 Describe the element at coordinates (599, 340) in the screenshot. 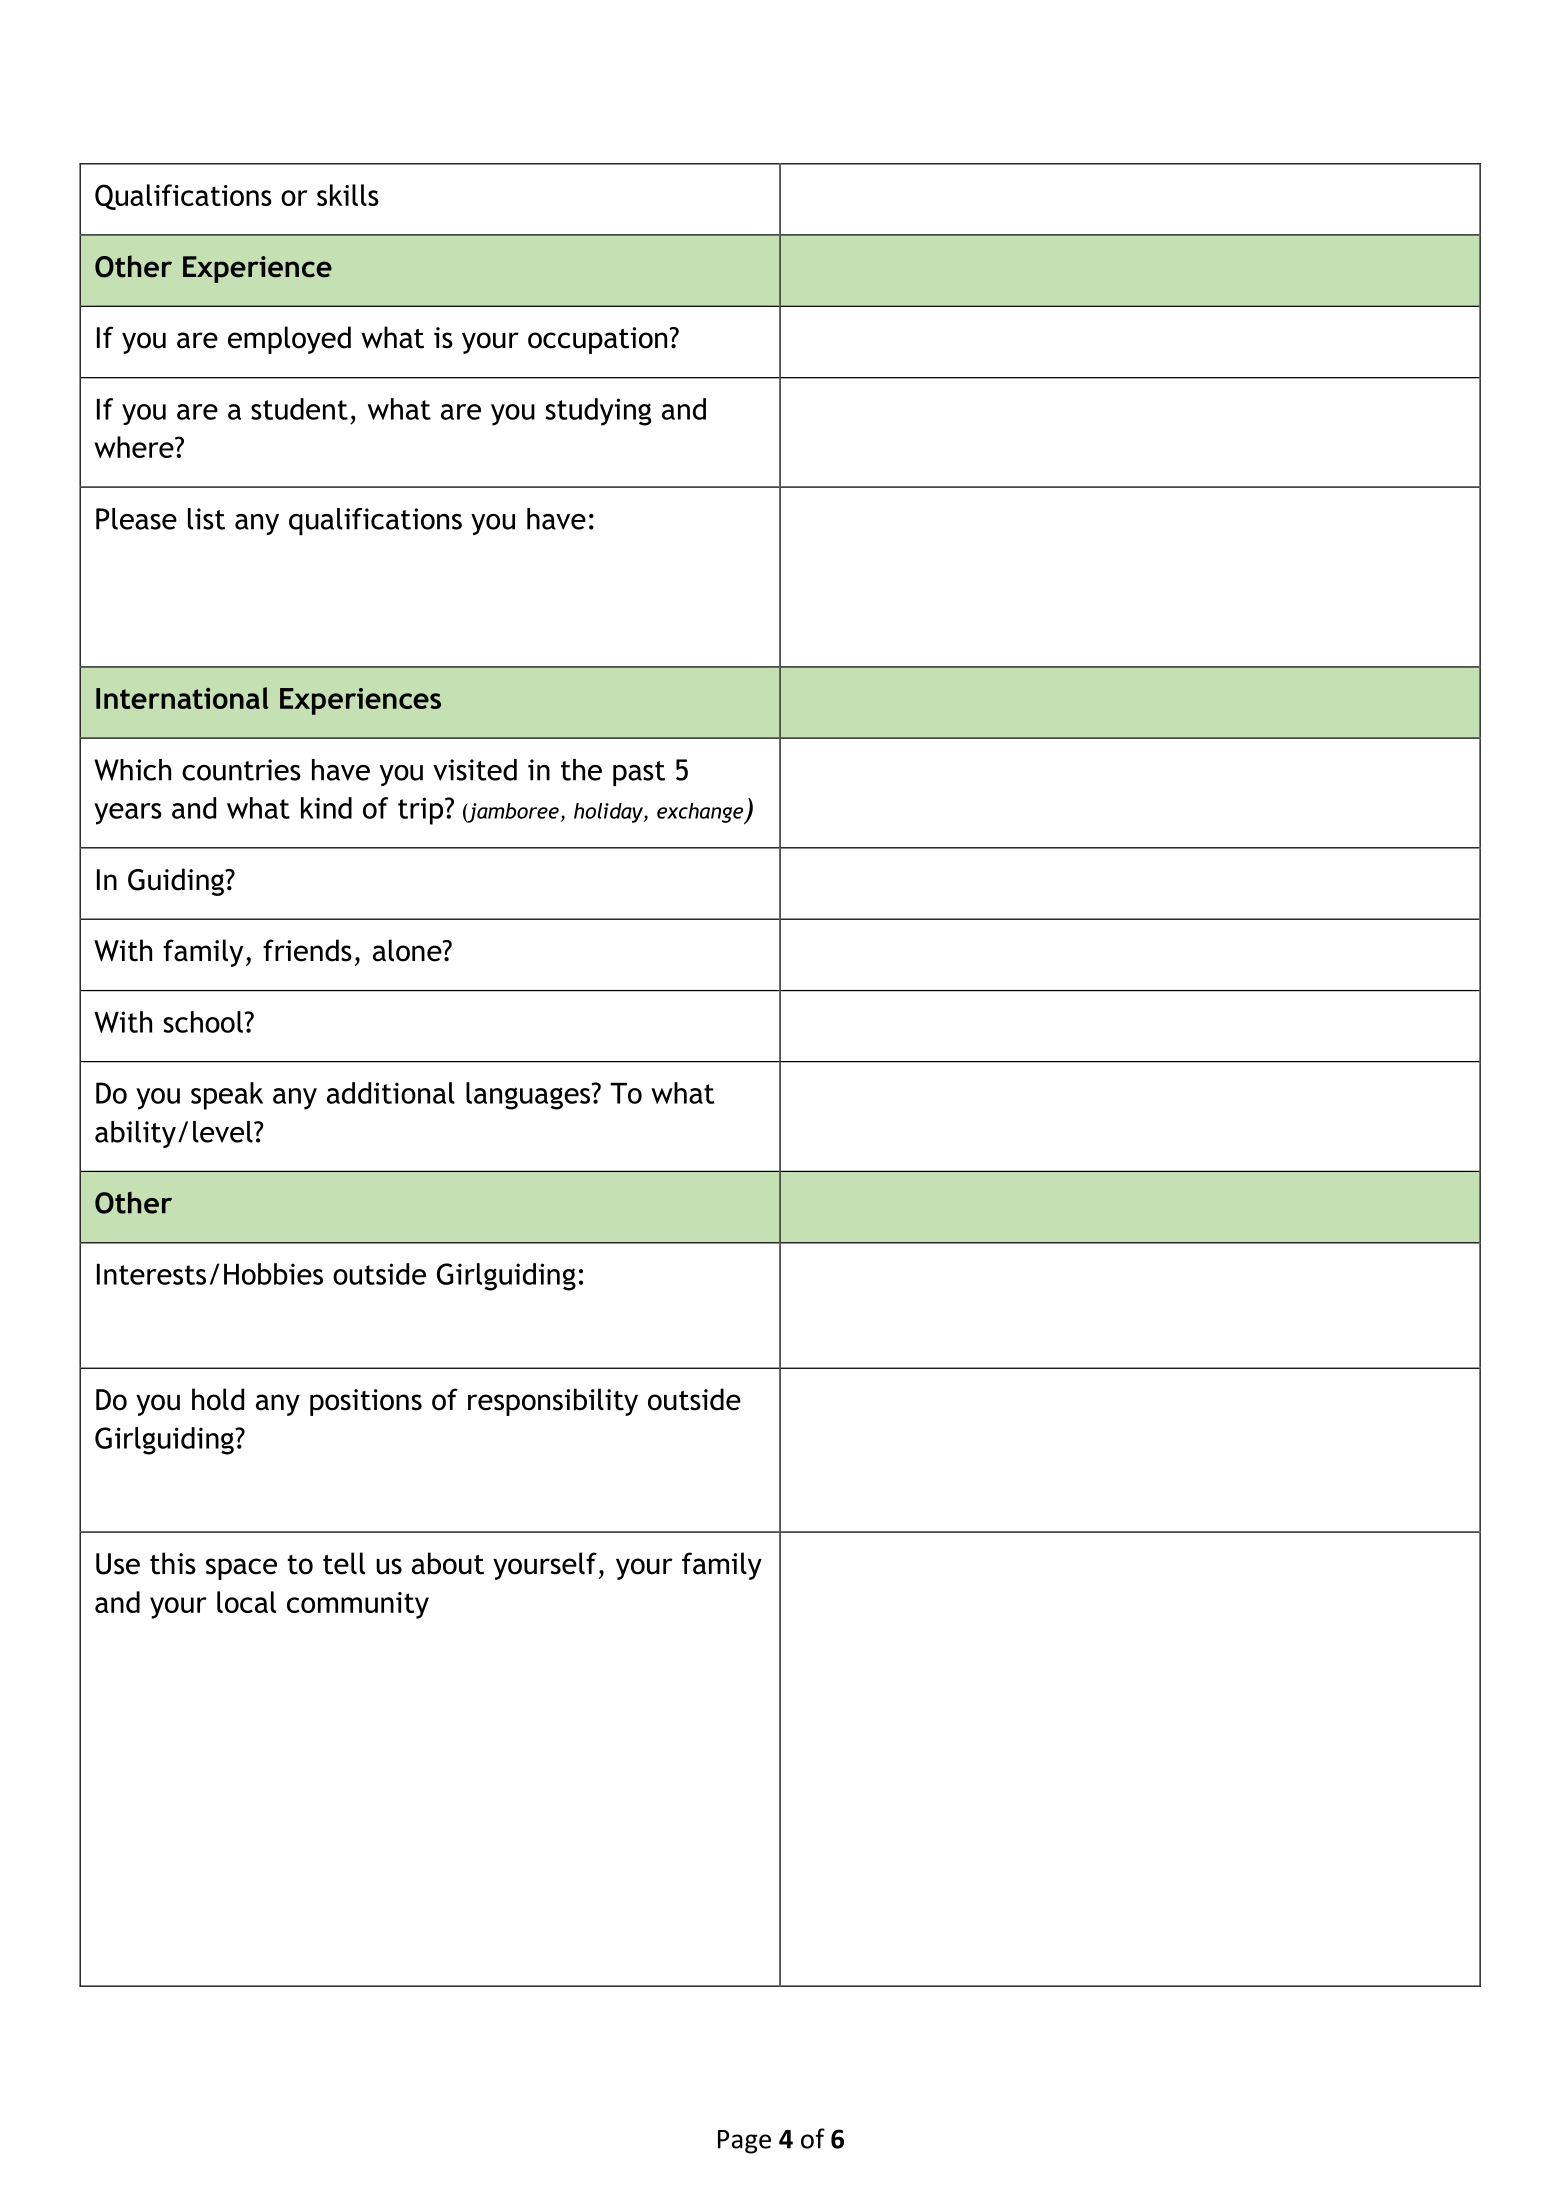

I see `occupation` at that location.
